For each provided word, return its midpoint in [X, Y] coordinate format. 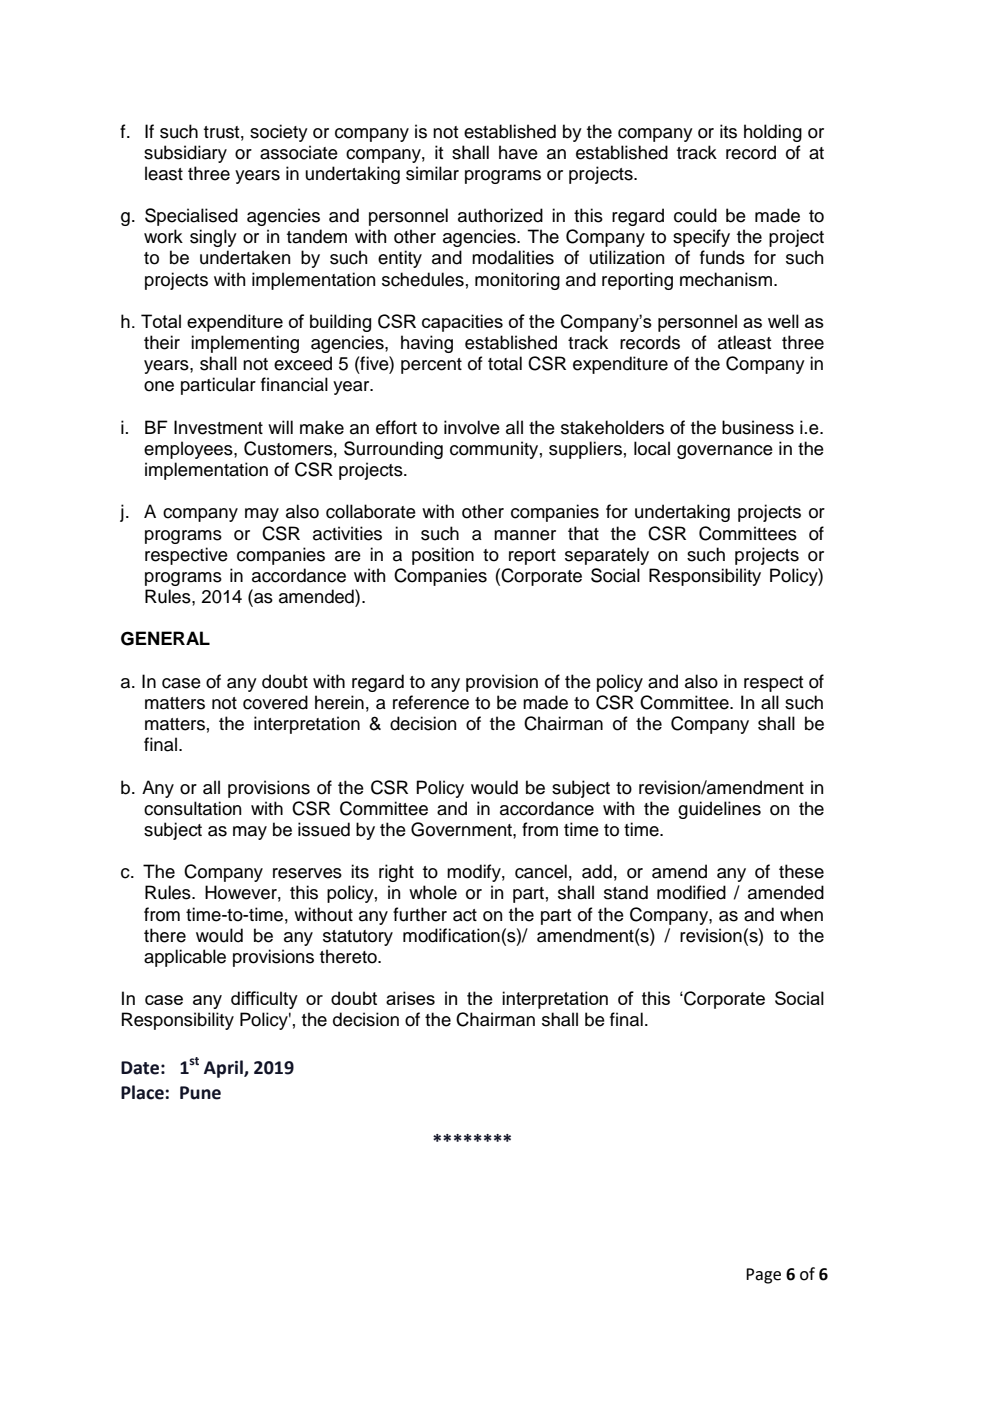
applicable [185, 958]
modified [691, 892]
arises [410, 998]
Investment [218, 427]
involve [472, 427]
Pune [200, 1093]
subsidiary [185, 154]
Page [763, 1276]
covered [275, 702]
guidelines [719, 810]
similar [432, 173]
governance [725, 452]
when [801, 914]
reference [431, 702]
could [695, 215]
